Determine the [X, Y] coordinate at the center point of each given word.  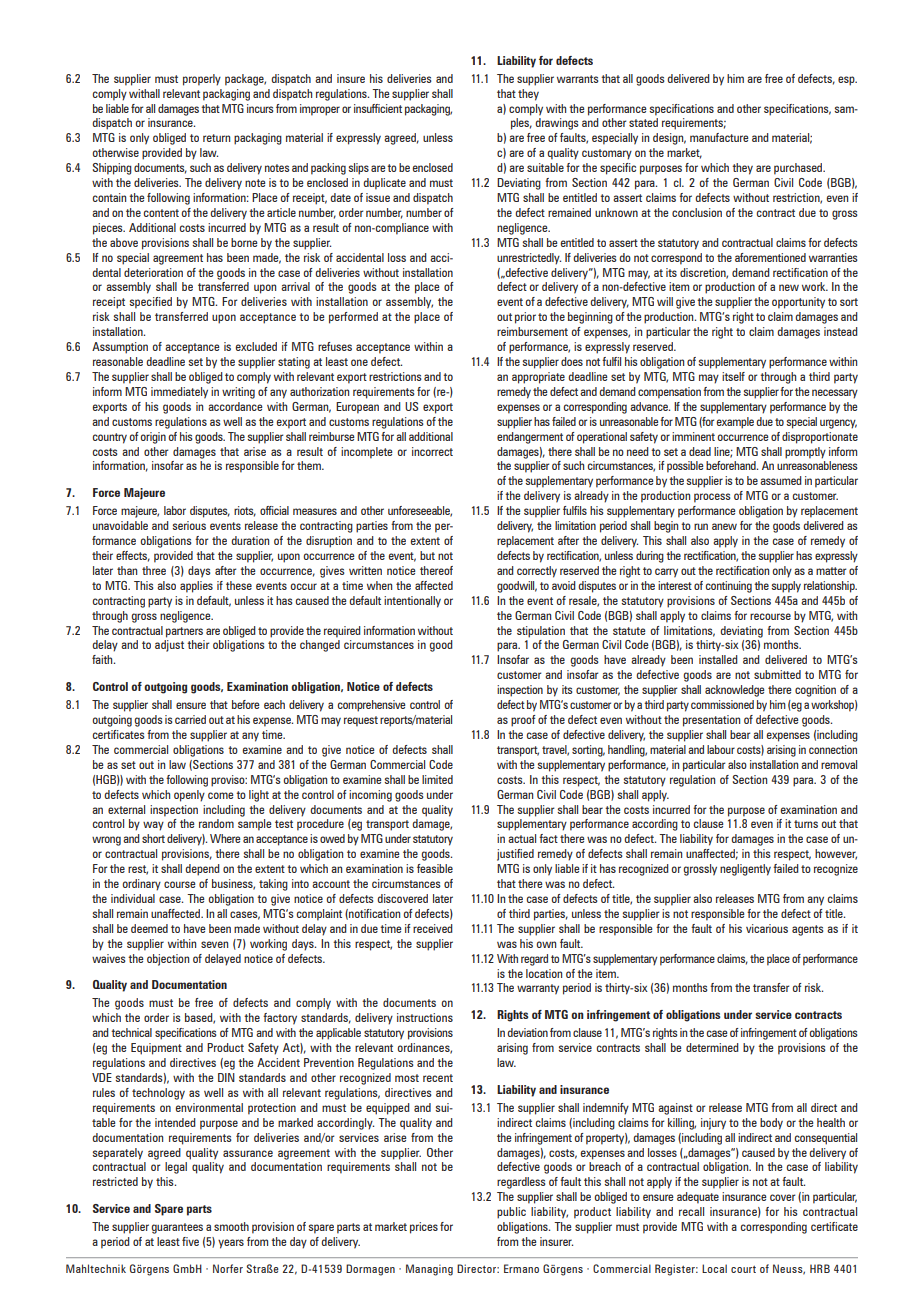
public [511, 1213]
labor [175, 510]
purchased [799, 169]
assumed [781, 480]
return [216, 138]
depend [202, 870]
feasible [435, 868]
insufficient [378, 108]
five [190, 1241]
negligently [745, 870]
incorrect [432, 451]
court [743, 1269]
